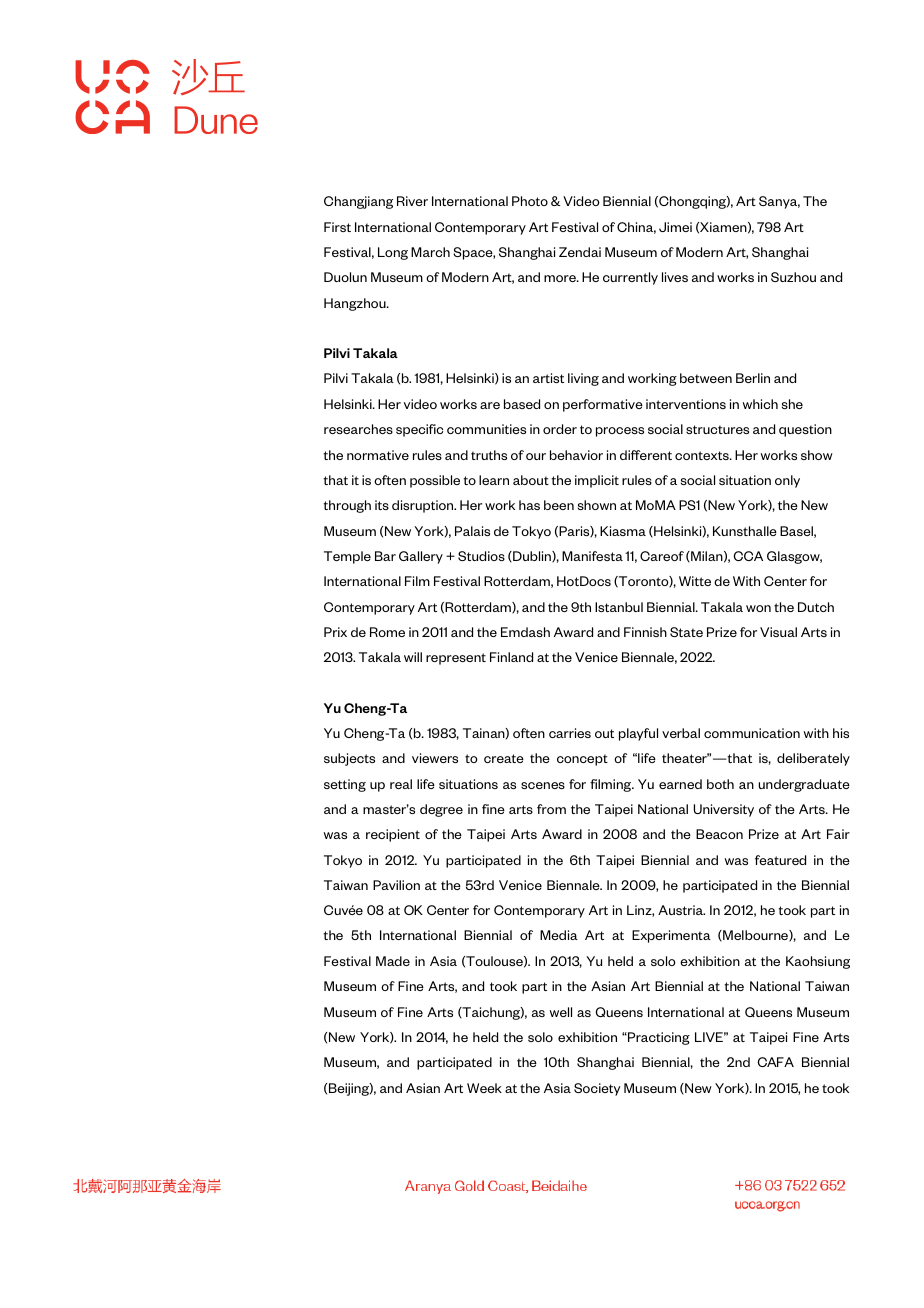 The width and height of the document is (924, 1308). I want to click on Week, so click(484, 1088).
